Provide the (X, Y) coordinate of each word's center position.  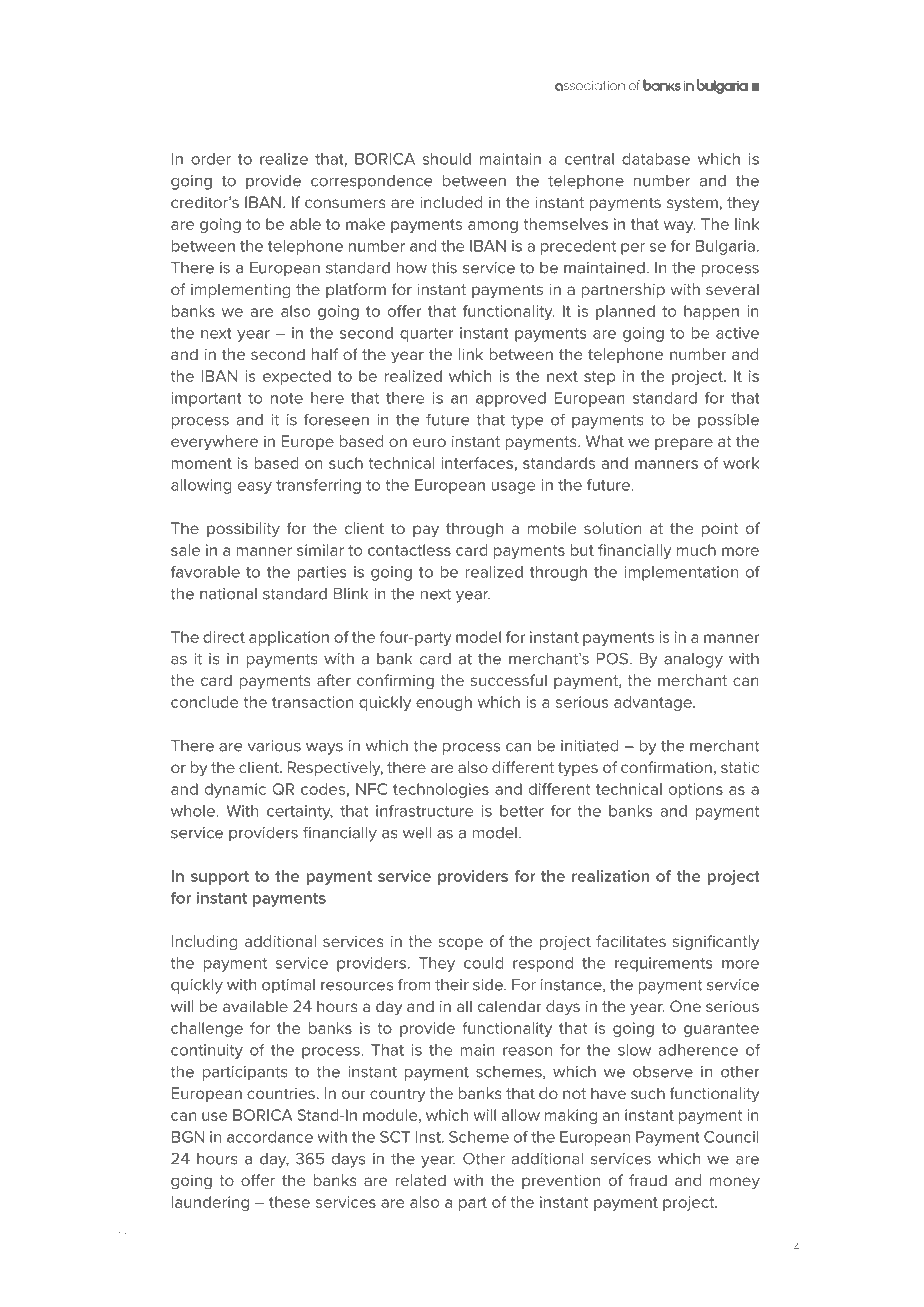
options (696, 790)
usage (513, 488)
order (211, 159)
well (417, 833)
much (696, 550)
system (692, 204)
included (451, 202)
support (220, 878)
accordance (270, 1137)
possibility (243, 530)
